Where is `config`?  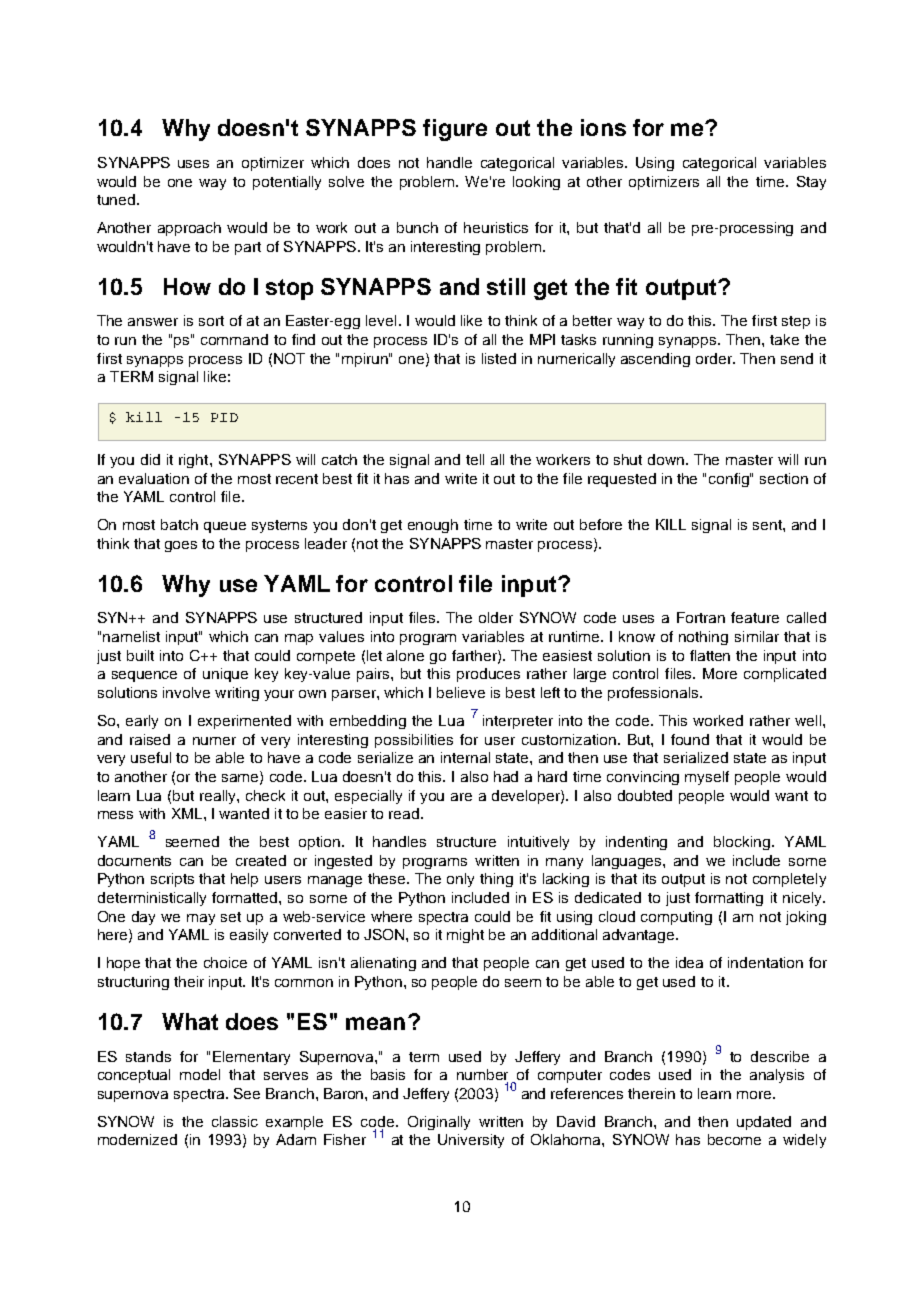 config is located at coordinates (730, 480).
